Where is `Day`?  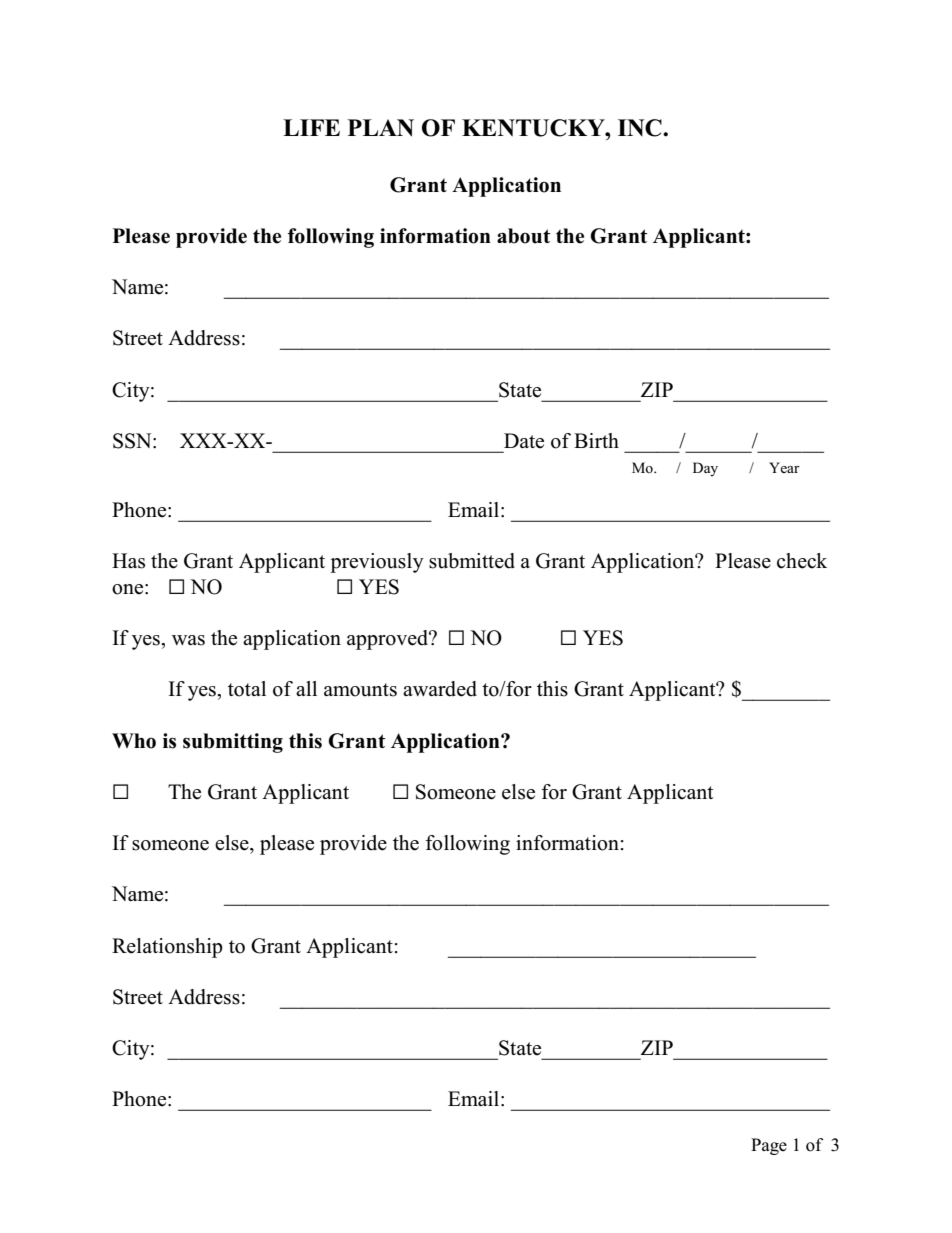 Day is located at coordinates (705, 469).
